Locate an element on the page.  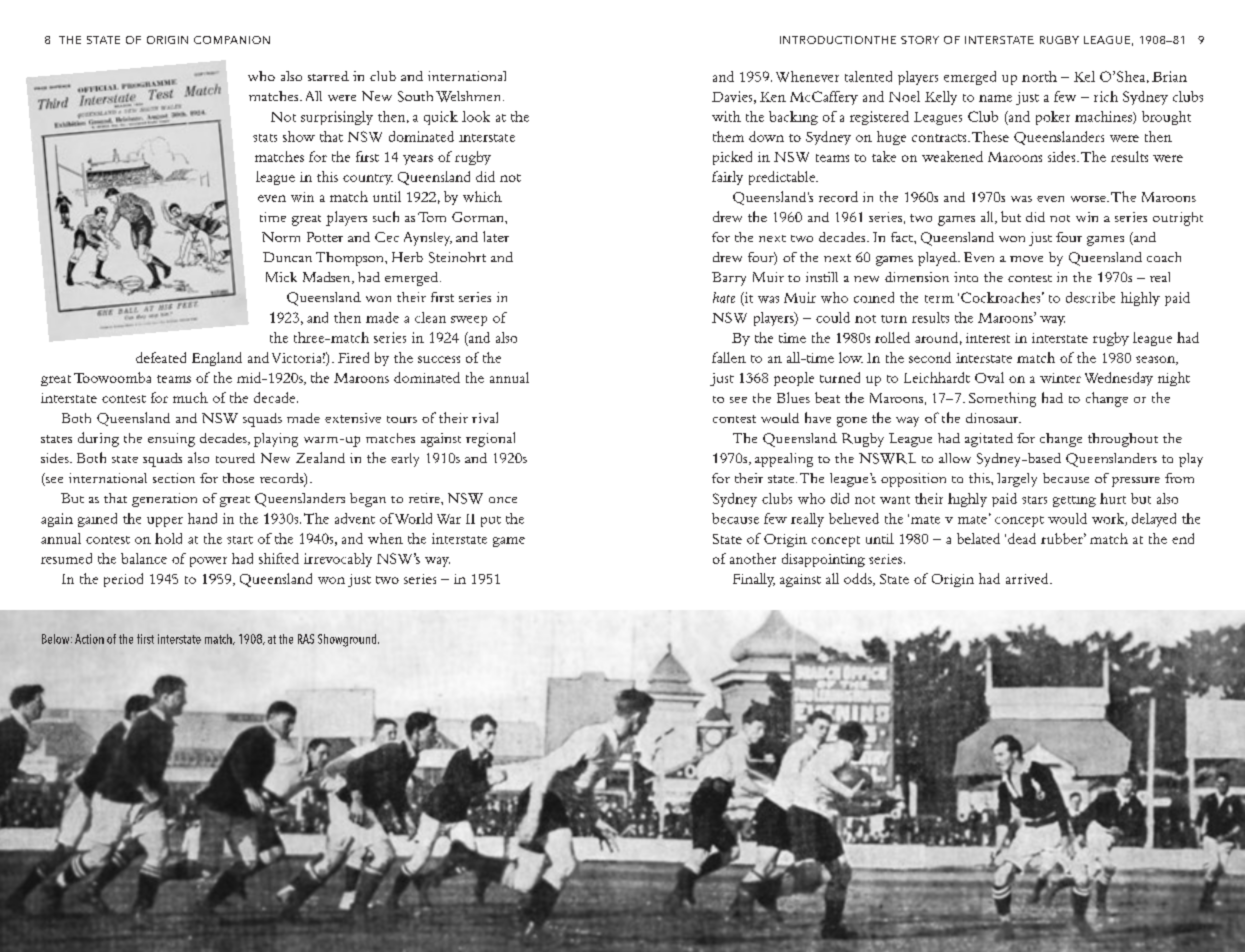
name is located at coordinates (995, 98).
